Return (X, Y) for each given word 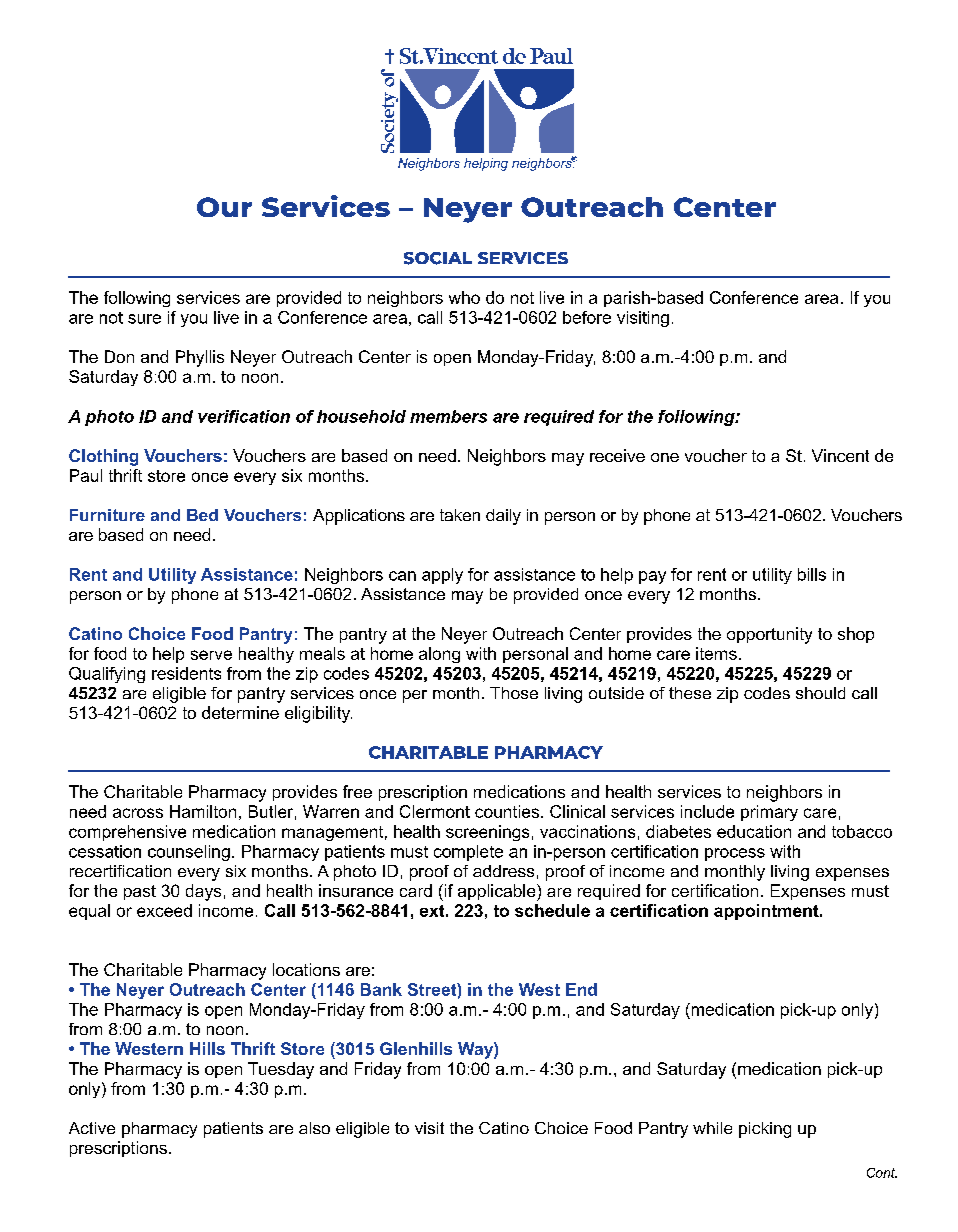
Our (224, 207)
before (587, 317)
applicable (498, 892)
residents (186, 673)
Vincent (840, 455)
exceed (164, 910)
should (820, 693)
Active (92, 1128)
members (448, 416)
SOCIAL (438, 258)
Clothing (103, 457)
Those (514, 693)
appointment (767, 912)
